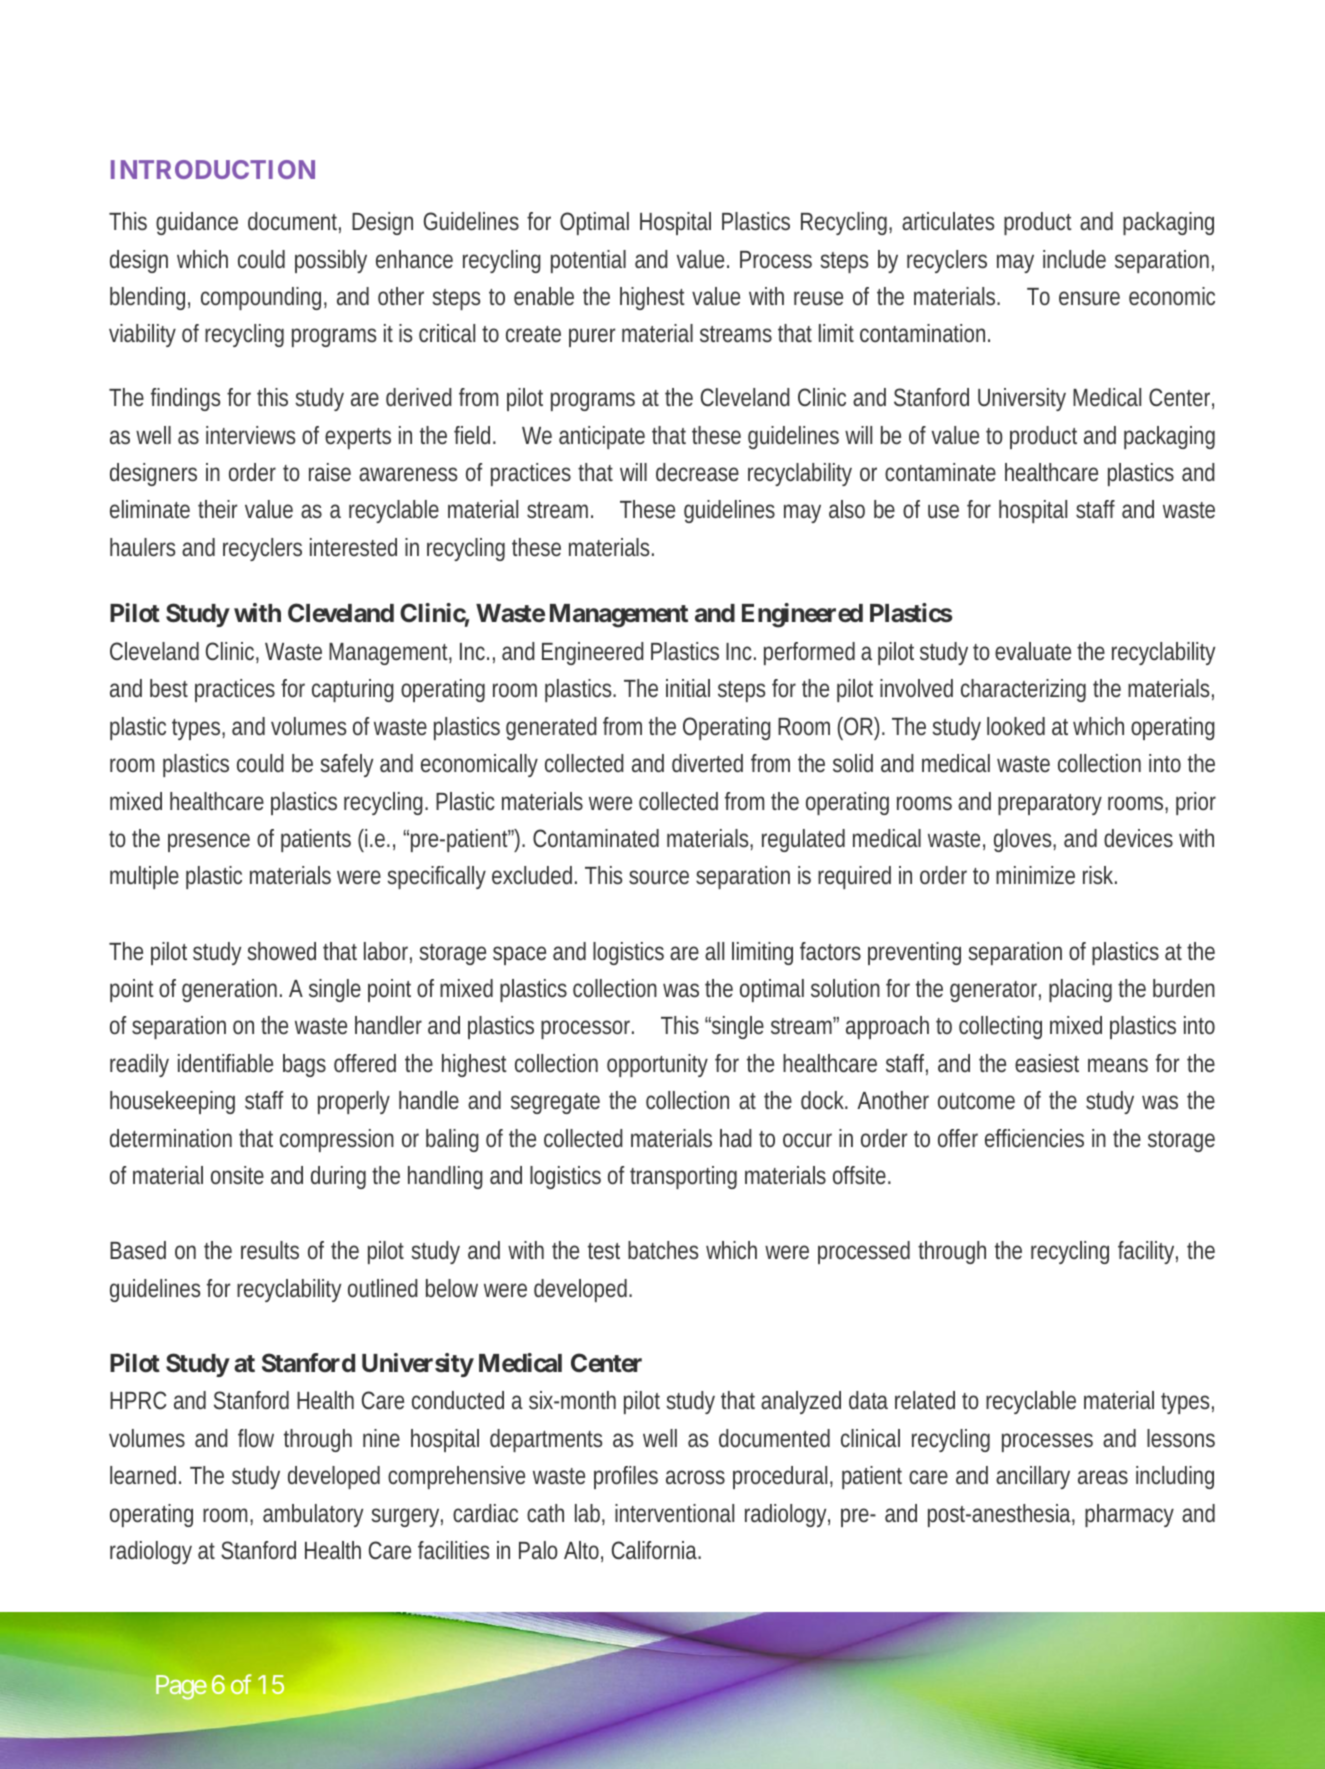 This page has height=1769, width=1325. Describe the element at coordinates (217, 509) in the page. I see `their` at that location.
